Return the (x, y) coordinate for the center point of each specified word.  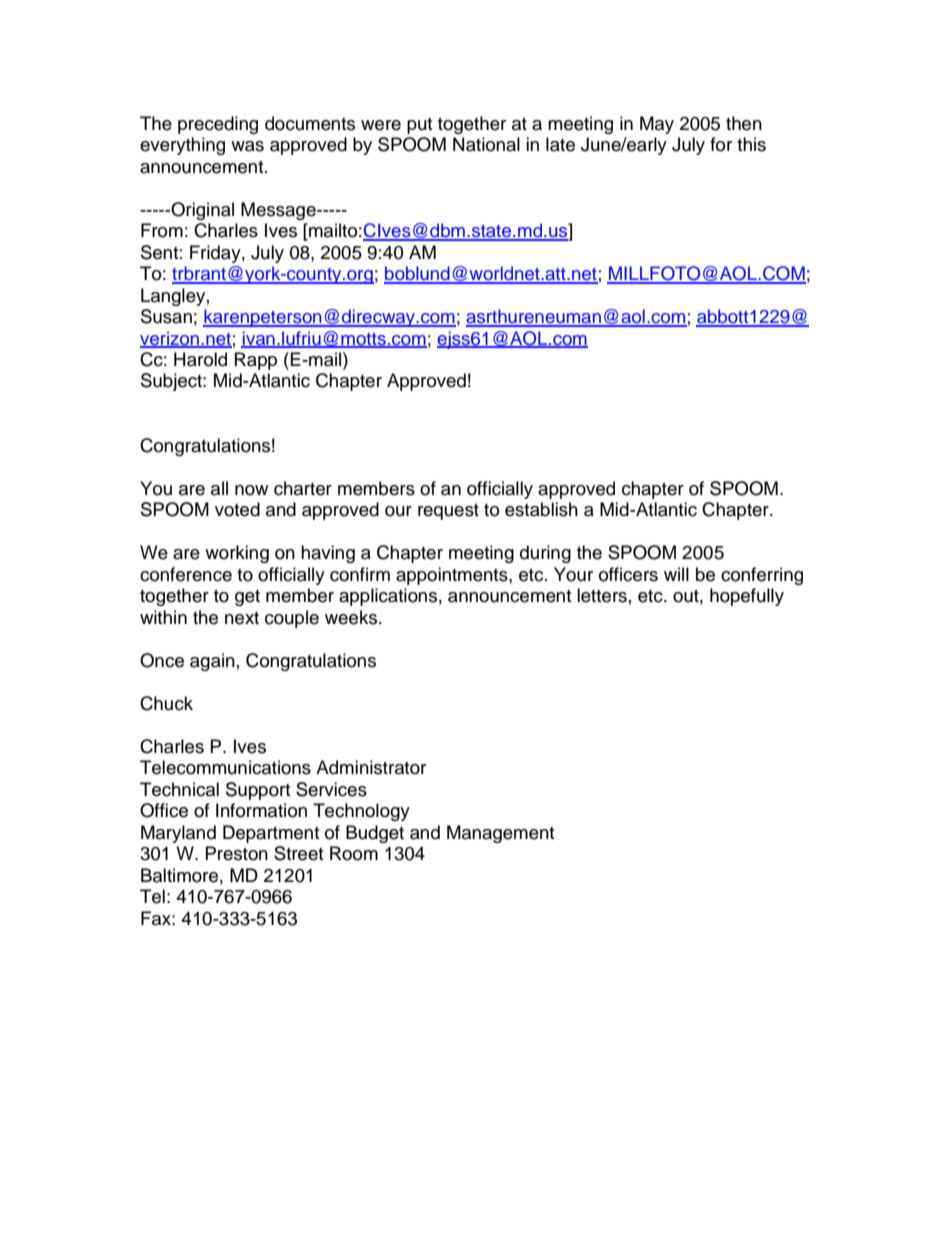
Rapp (256, 361)
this (751, 144)
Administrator (371, 767)
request (448, 512)
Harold (200, 359)
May (657, 125)
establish (541, 509)
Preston (237, 853)
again (212, 662)
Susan (166, 316)
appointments (453, 576)
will (676, 574)
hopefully (747, 597)
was (247, 146)
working (237, 554)
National (486, 144)
